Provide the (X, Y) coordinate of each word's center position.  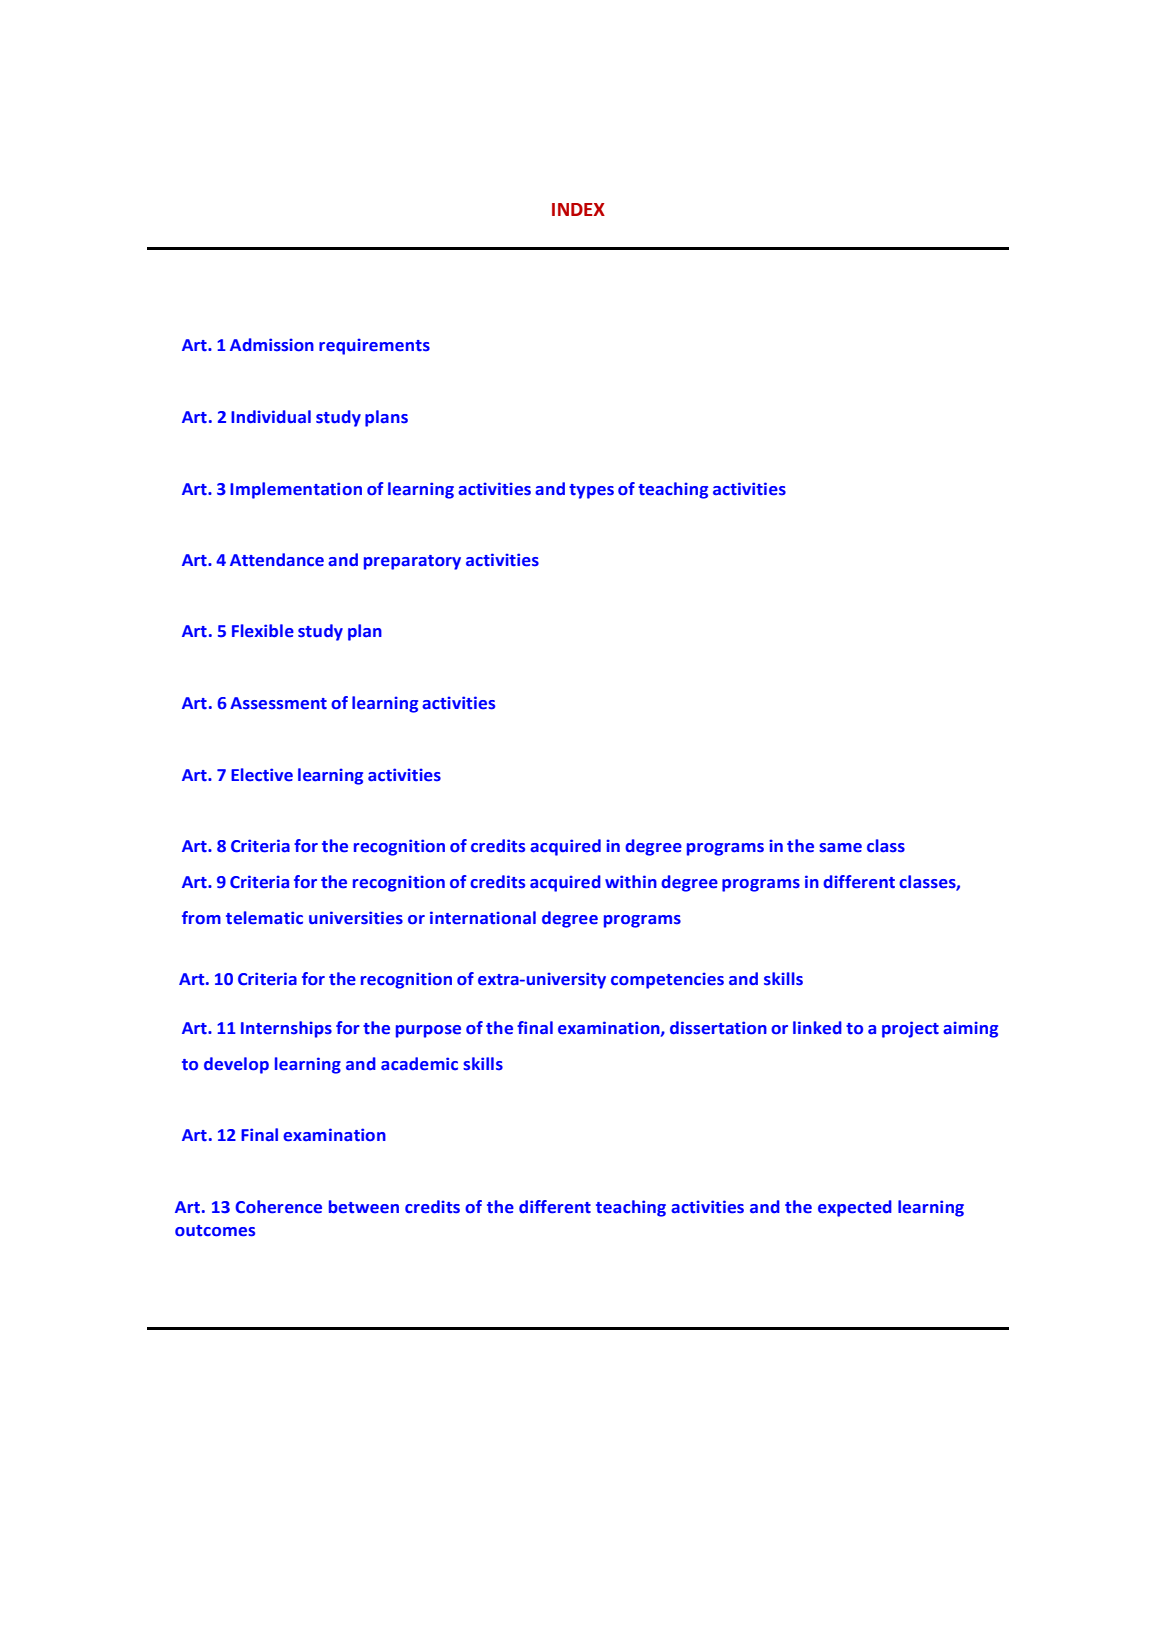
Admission (272, 345)
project (910, 1029)
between (364, 1207)
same (840, 848)
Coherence (278, 1207)
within (631, 882)
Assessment (278, 703)
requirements (374, 346)
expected (855, 1208)
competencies (667, 980)
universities (356, 918)
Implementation (296, 490)
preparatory (412, 562)
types (591, 491)
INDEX (578, 209)
